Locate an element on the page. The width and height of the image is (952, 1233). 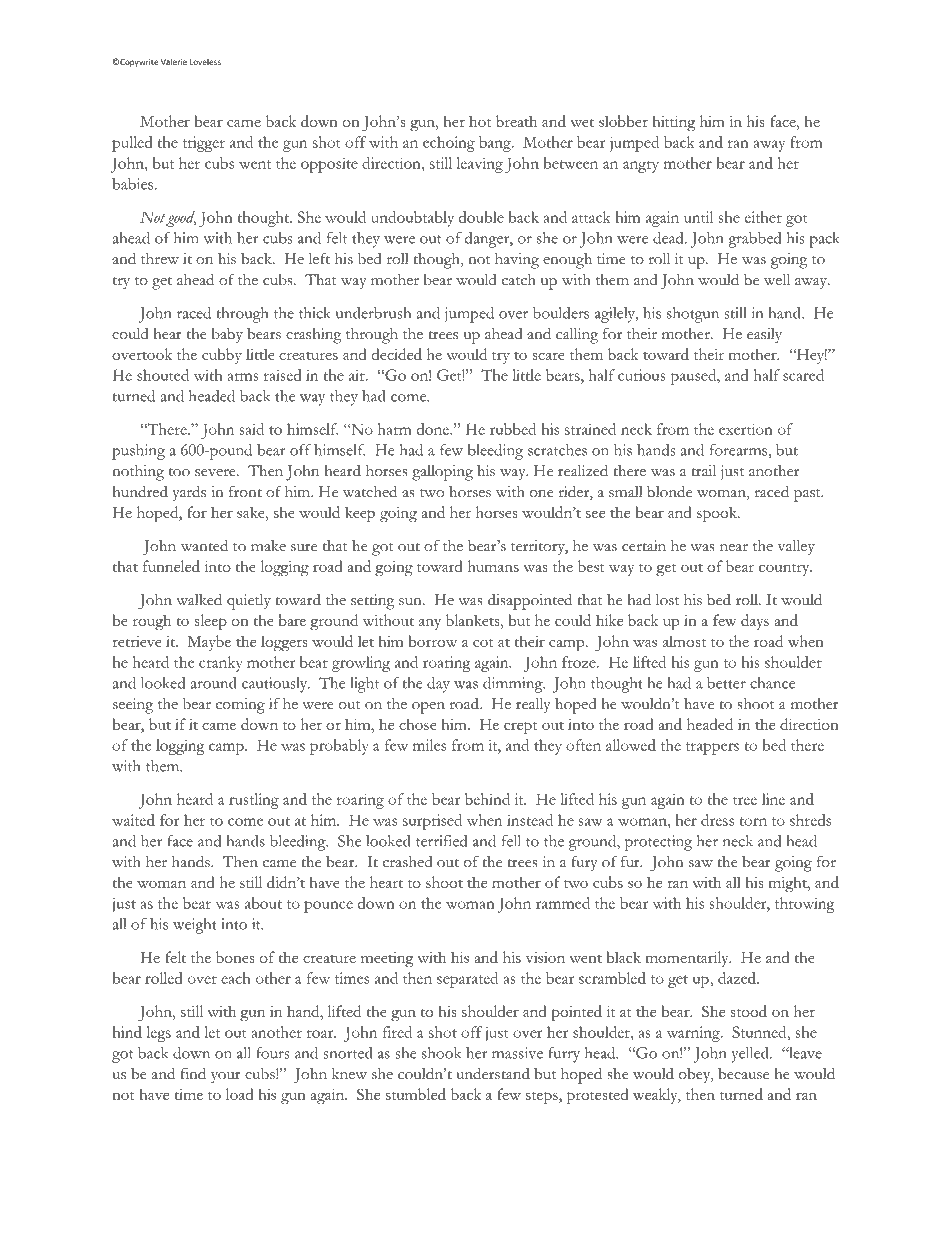
breath is located at coordinates (516, 121).
